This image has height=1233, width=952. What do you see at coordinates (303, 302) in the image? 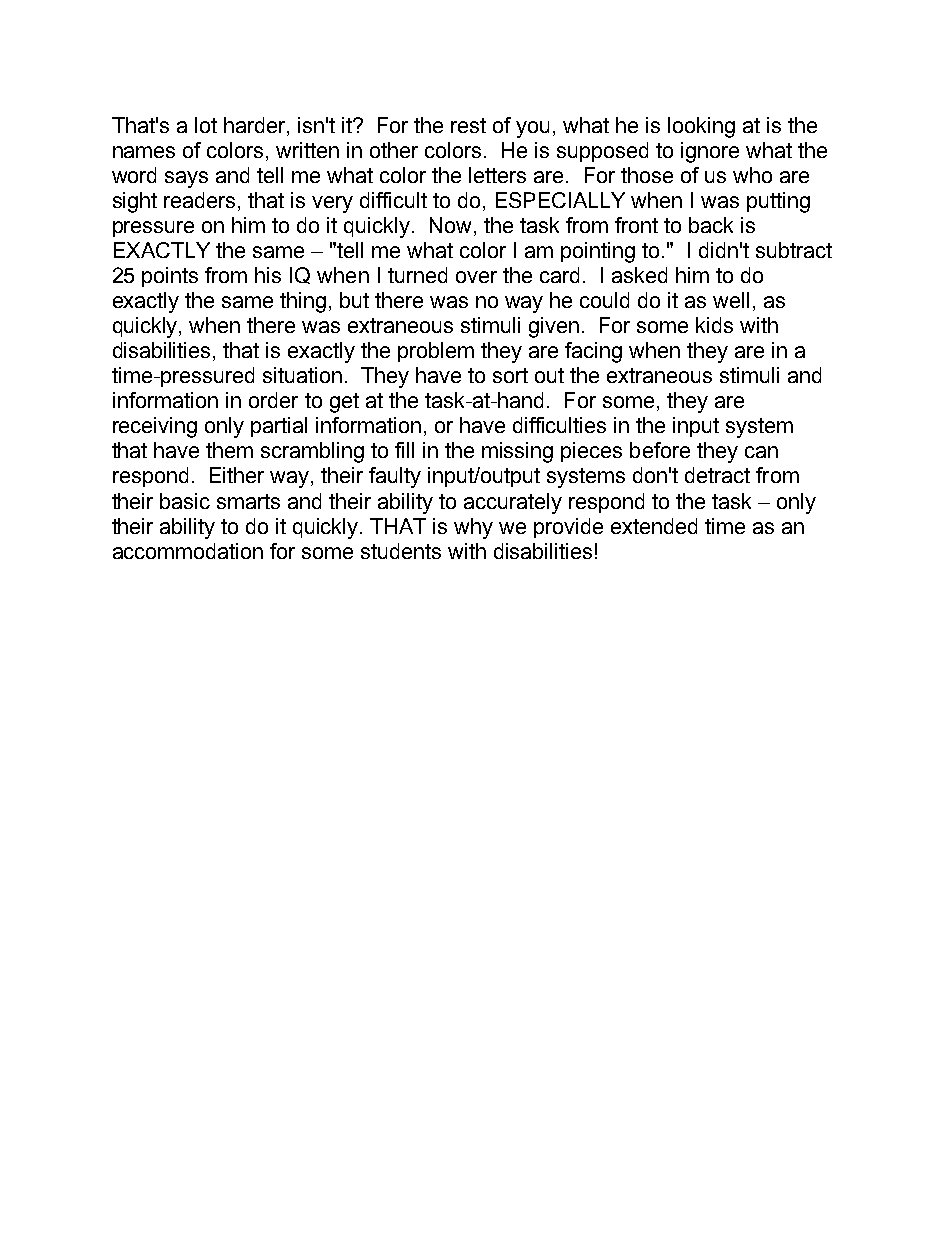
I see `thing` at bounding box center [303, 302].
